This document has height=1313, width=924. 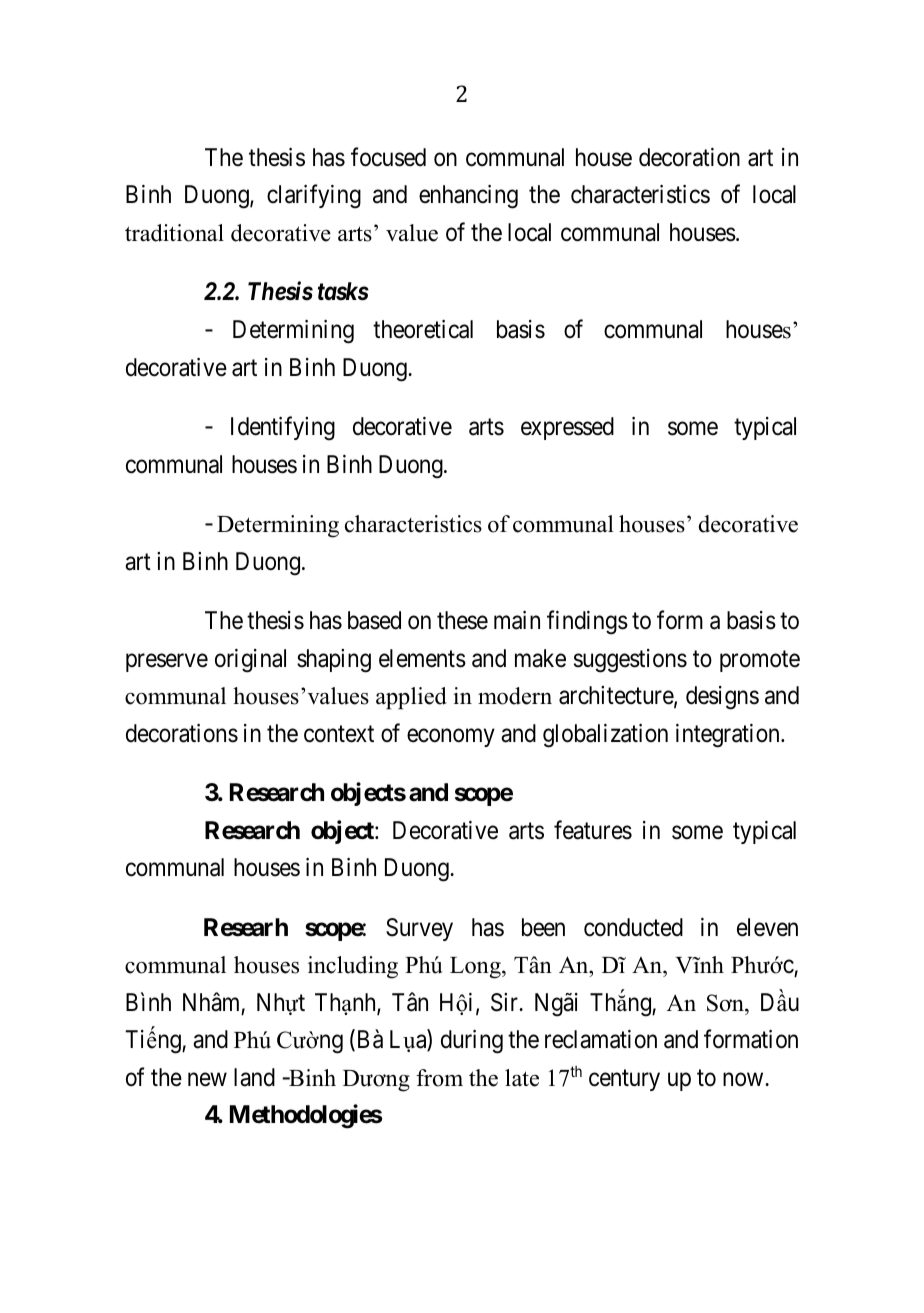 I want to click on enhancing, so click(x=468, y=197).
